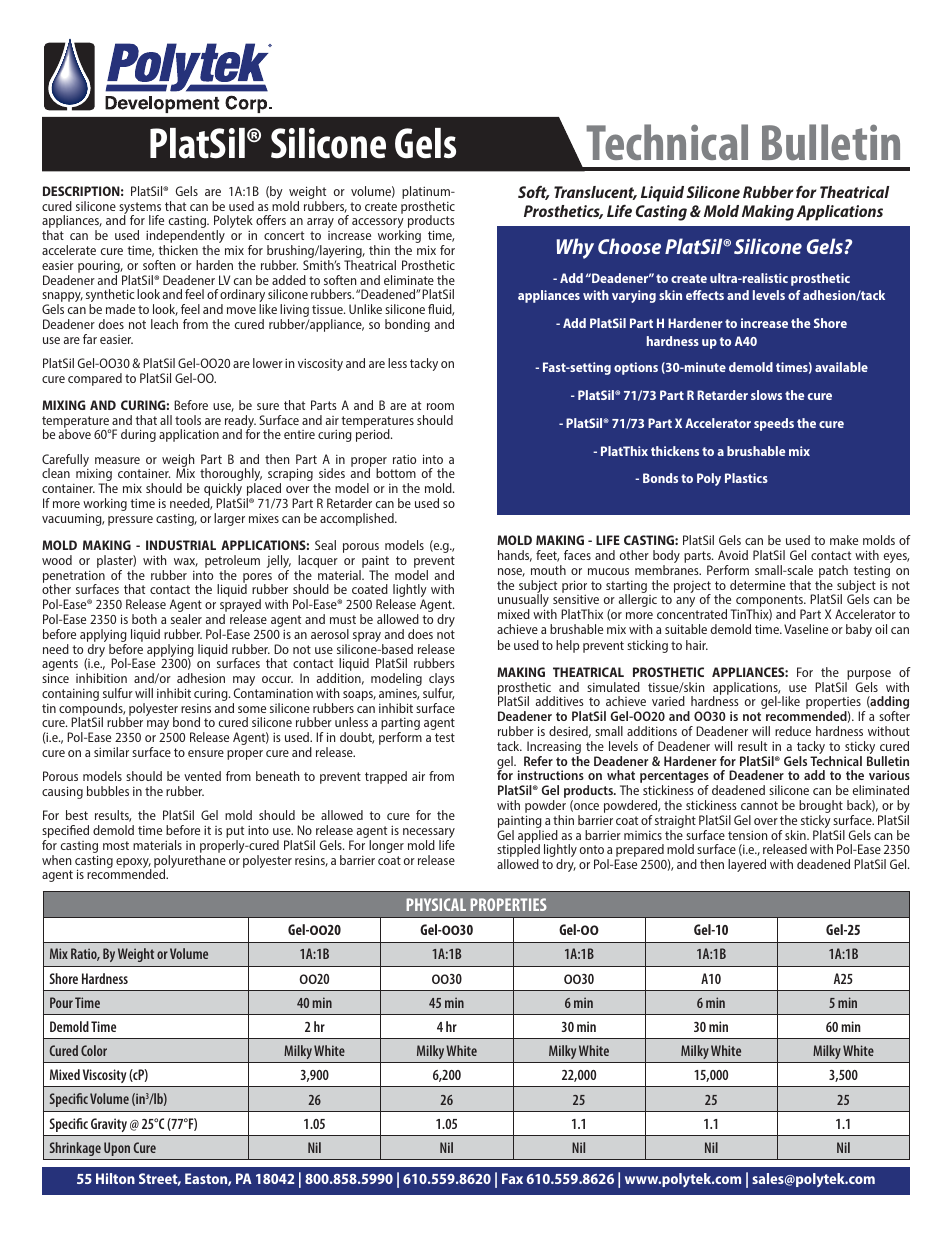  Describe the element at coordinates (140, 209) in the screenshot. I see `systems` at that location.
